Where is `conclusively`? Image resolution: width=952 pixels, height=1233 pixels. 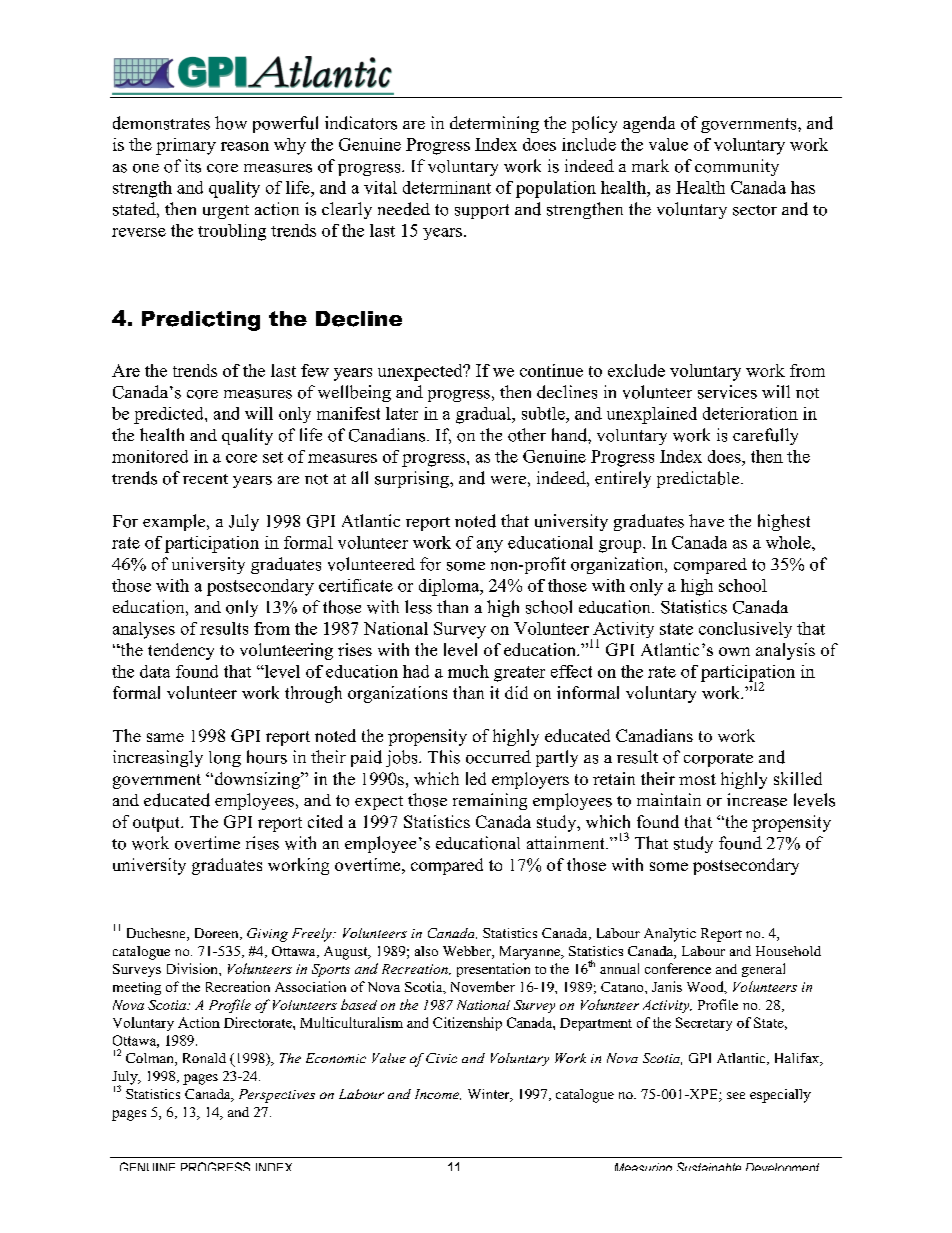 conclusively is located at coordinates (745, 630).
